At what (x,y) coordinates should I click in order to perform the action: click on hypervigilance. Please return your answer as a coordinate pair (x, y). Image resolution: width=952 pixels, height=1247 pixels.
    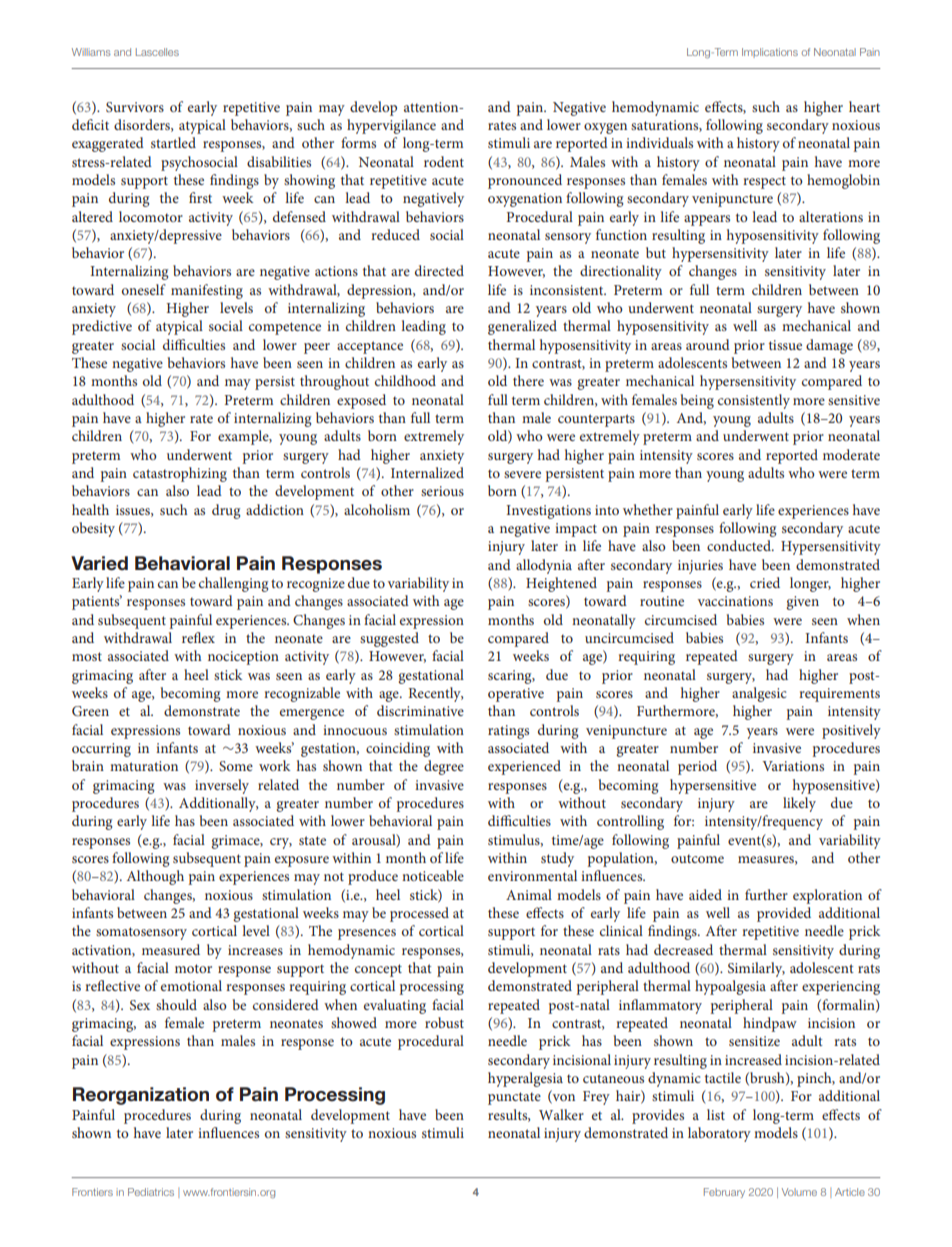
    Looking at the image, I should click on (391, 126).
